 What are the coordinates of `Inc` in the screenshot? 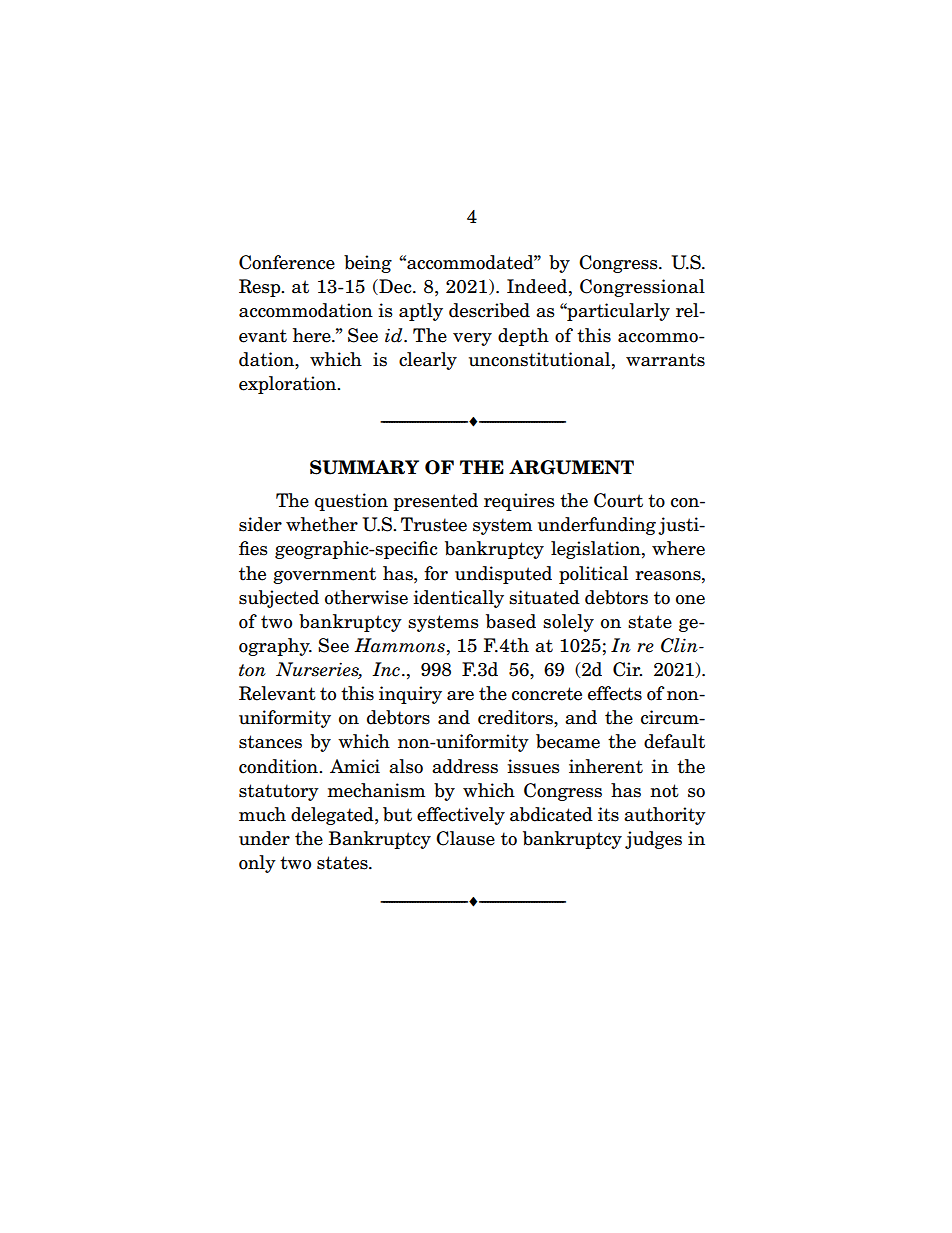 It's located at (386, 669).
